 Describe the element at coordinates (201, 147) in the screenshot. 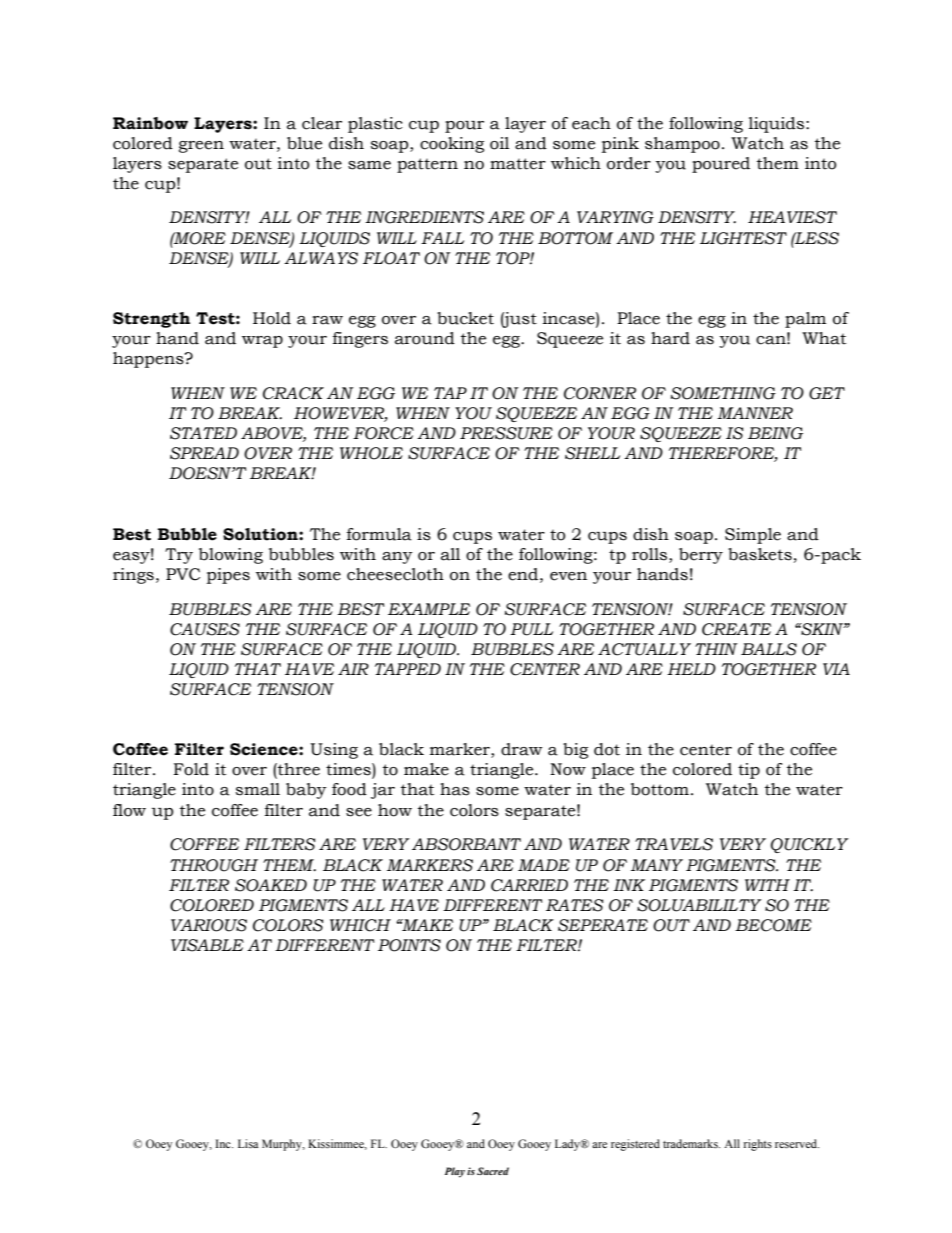

I see `green` at that location.
